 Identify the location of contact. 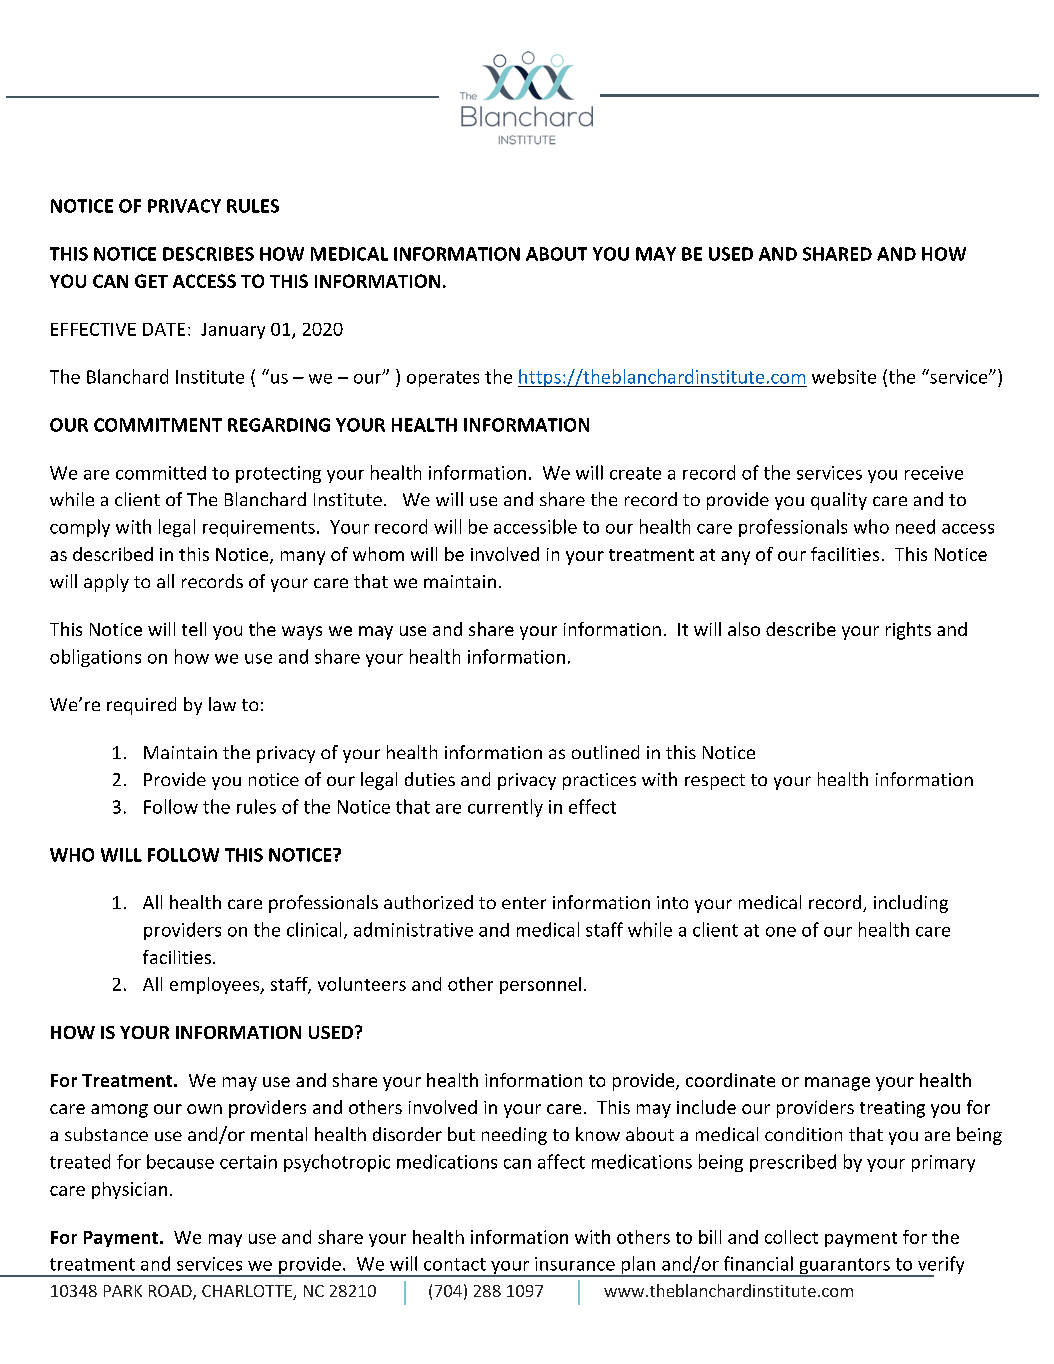
(455, 1264).
